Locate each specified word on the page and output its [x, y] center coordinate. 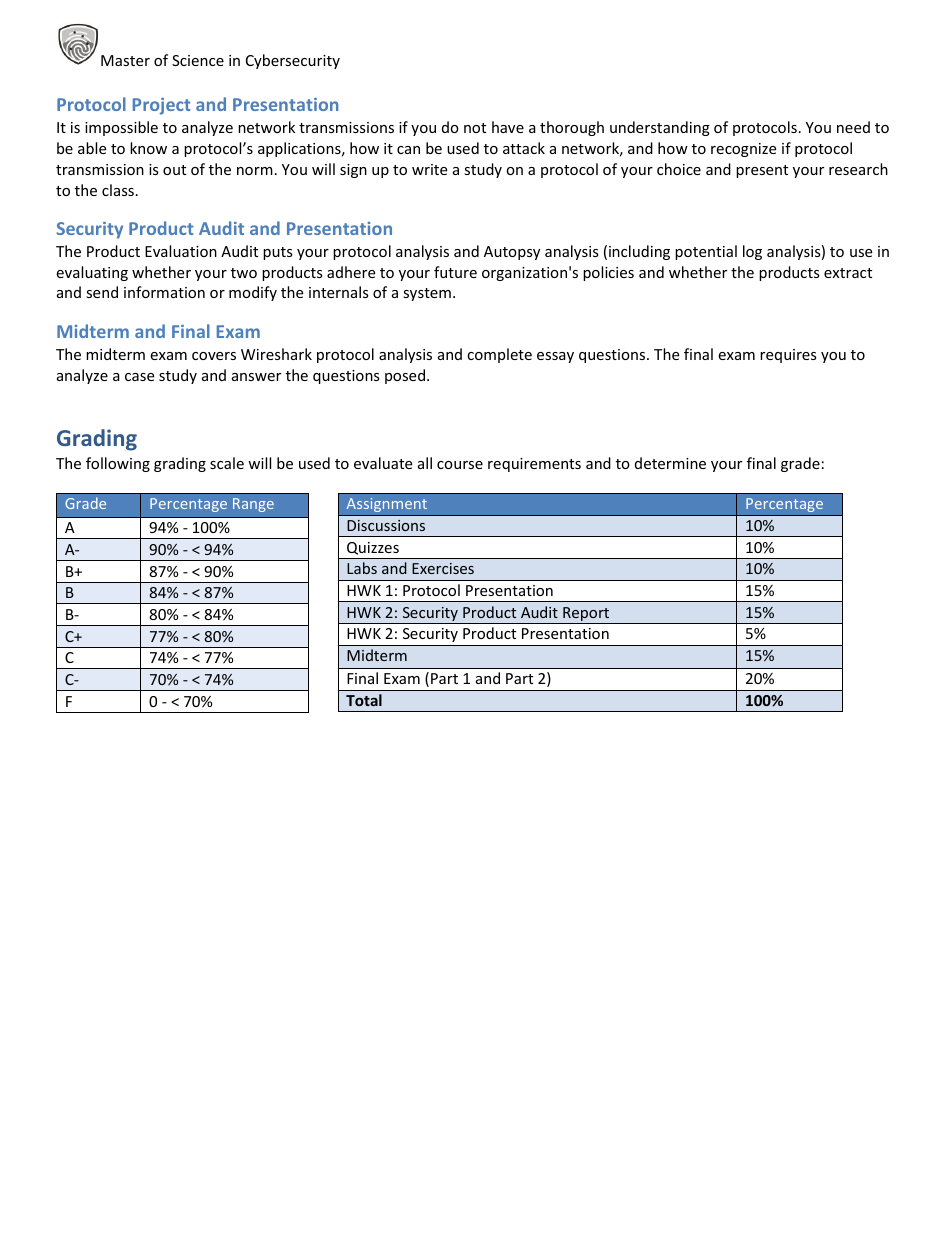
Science [198, 60]
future [455, 272]
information [164, 292]
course [460, 465]
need [853, 127]
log [752, 252]
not [475, 128]
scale [227, 463]
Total [364, 700]
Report [586, 615]
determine [670, 463]
